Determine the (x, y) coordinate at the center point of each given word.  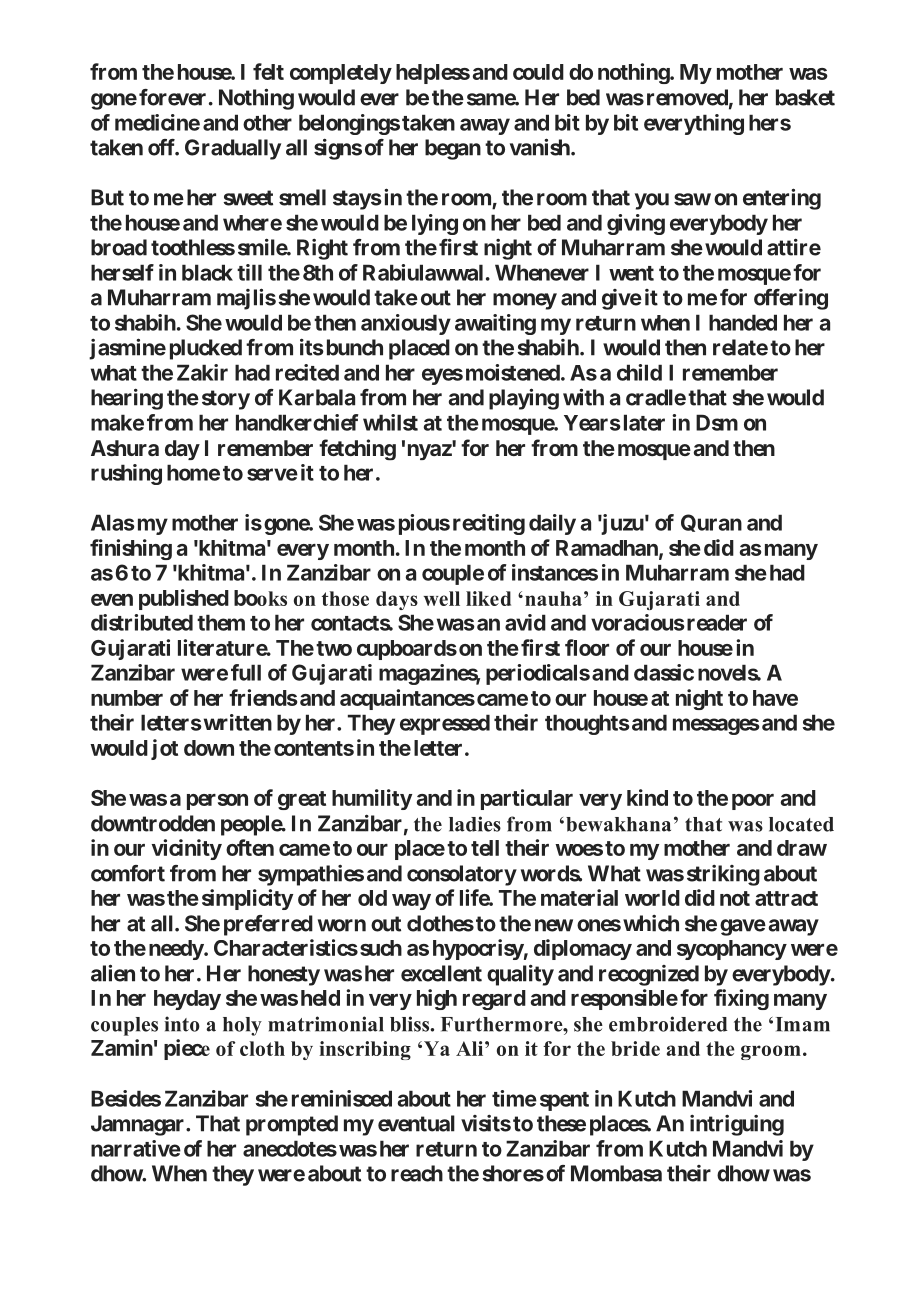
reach (417, 1173)
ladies (475, 824)
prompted (292, 1125)
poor (753, 802)
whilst (390, 422)
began (453, 149)
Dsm (717, 422)
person (217, 802)
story (226, 400)
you (652, 201)
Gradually (233, 149)
